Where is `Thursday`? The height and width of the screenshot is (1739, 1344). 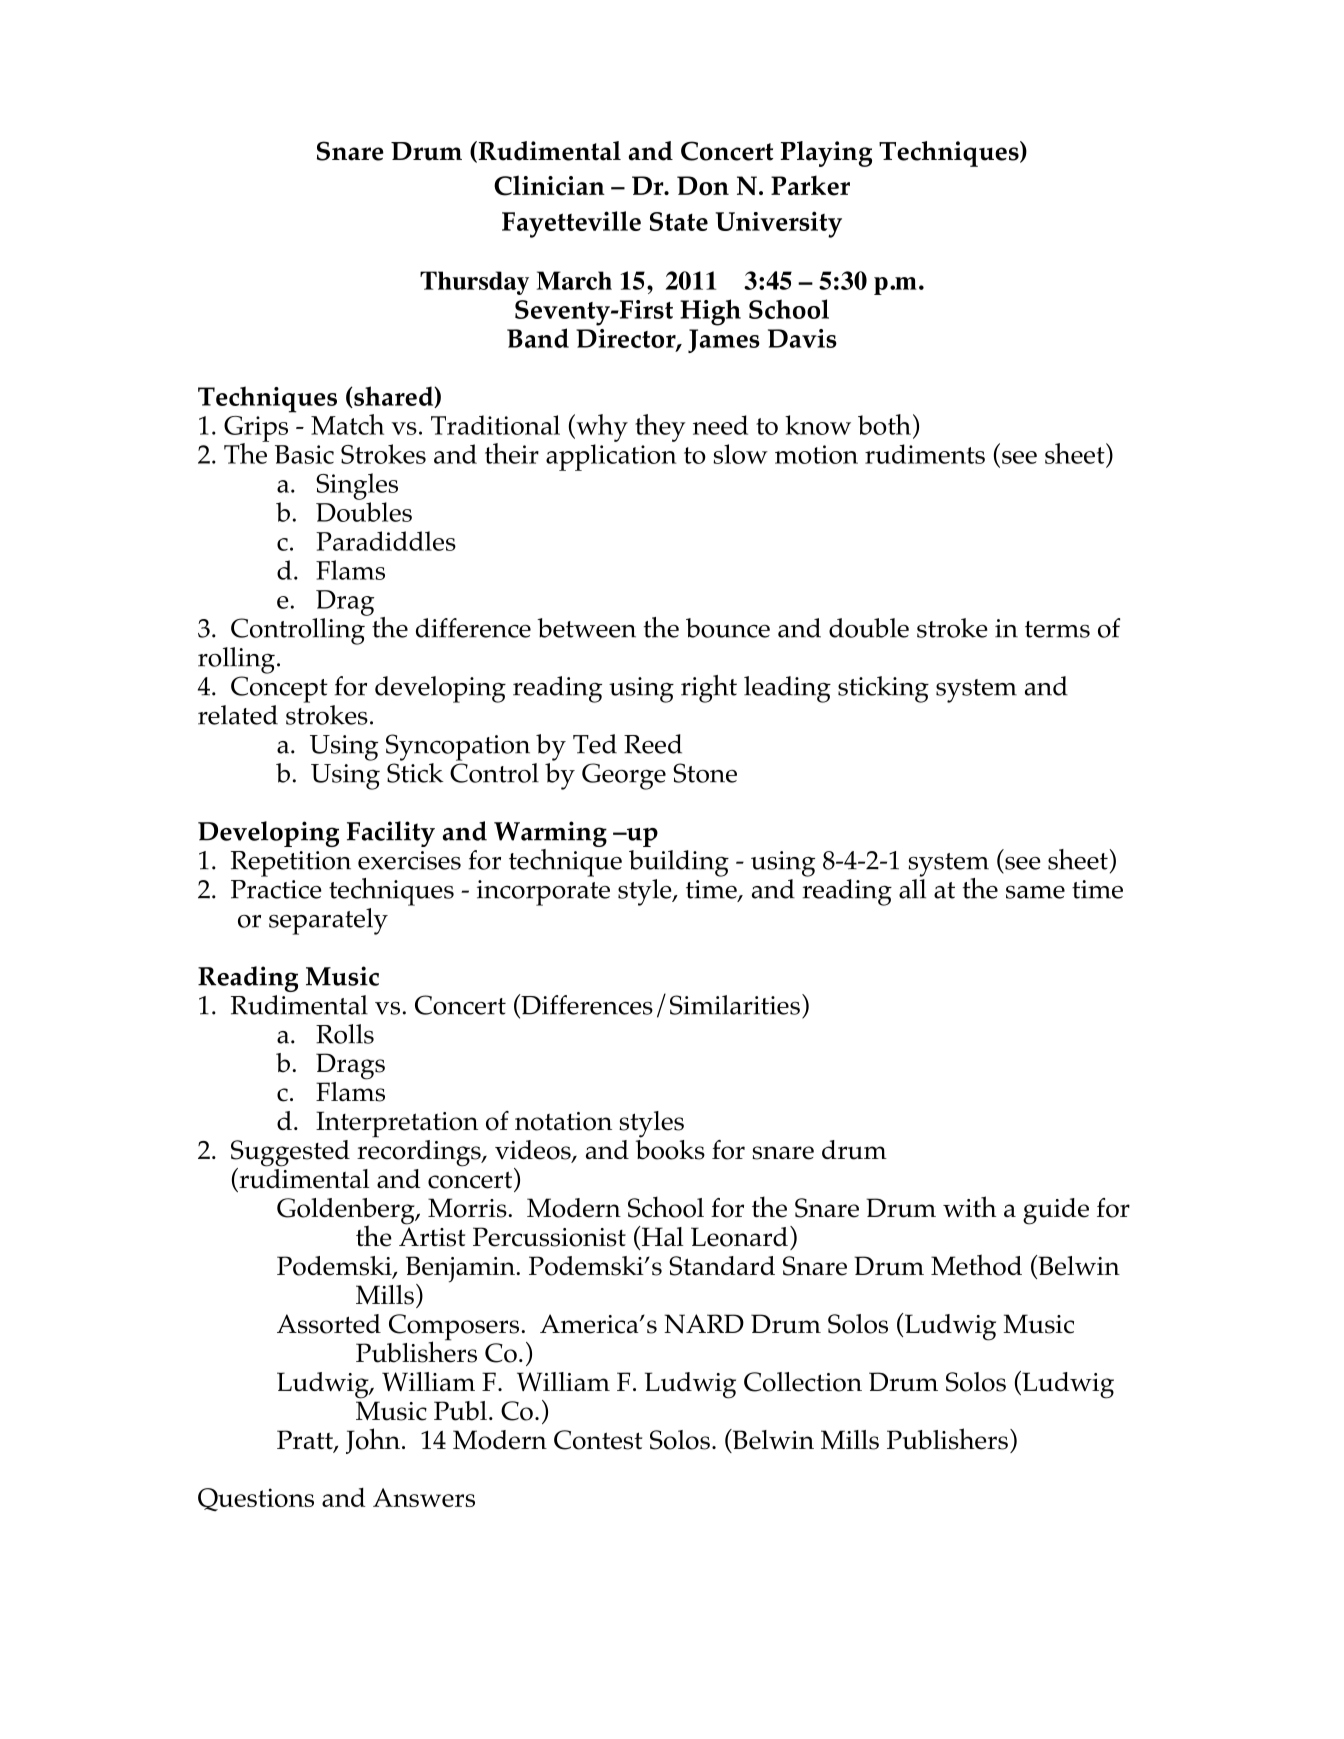
Thursday is located at coordinates (474, 283).
